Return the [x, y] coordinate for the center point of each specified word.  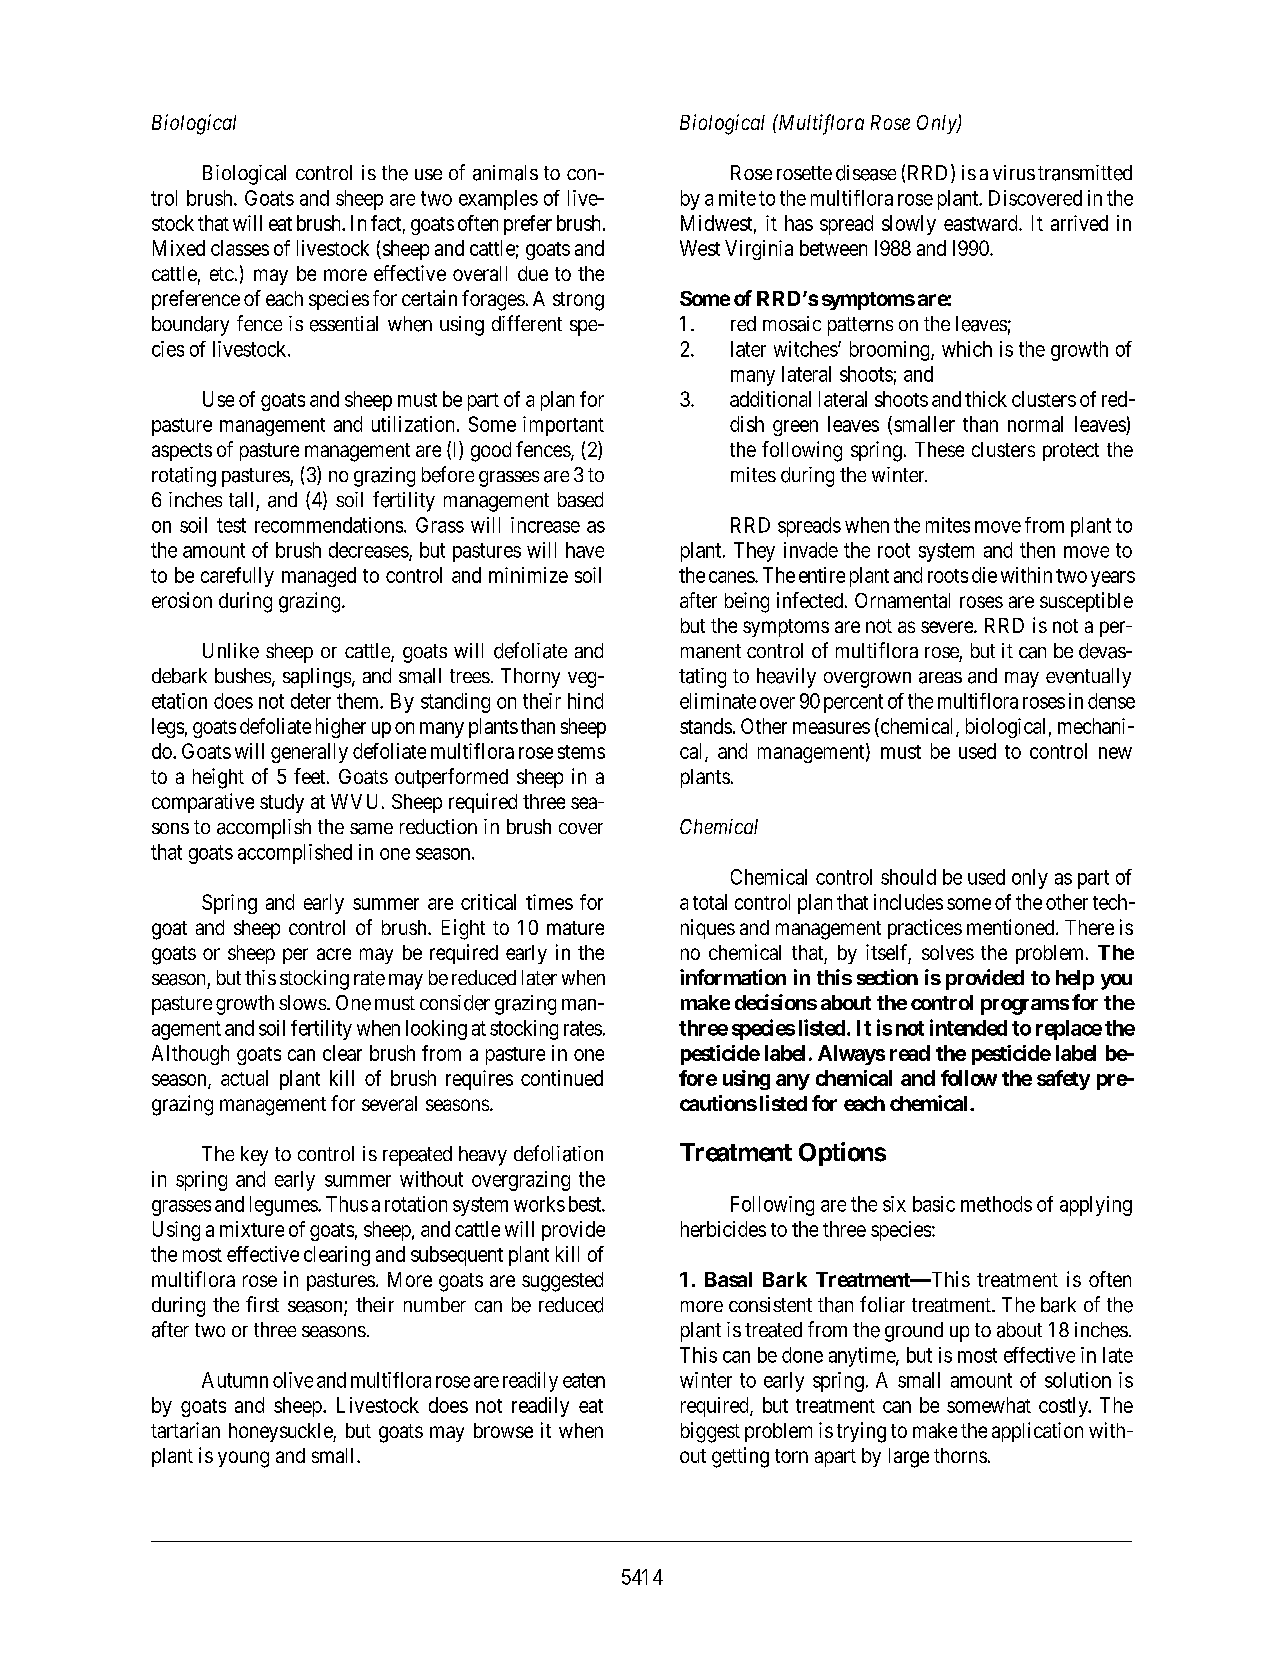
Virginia [759, 250]
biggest [710, 1432]
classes [240, 248]
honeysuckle [281, 1432]
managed [319, 577]
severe [948, 627]
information [733, 977]
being [747, 602]
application [1037, 1432]
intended [968, 1027]
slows [302, 1002]
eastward [982, 223]
